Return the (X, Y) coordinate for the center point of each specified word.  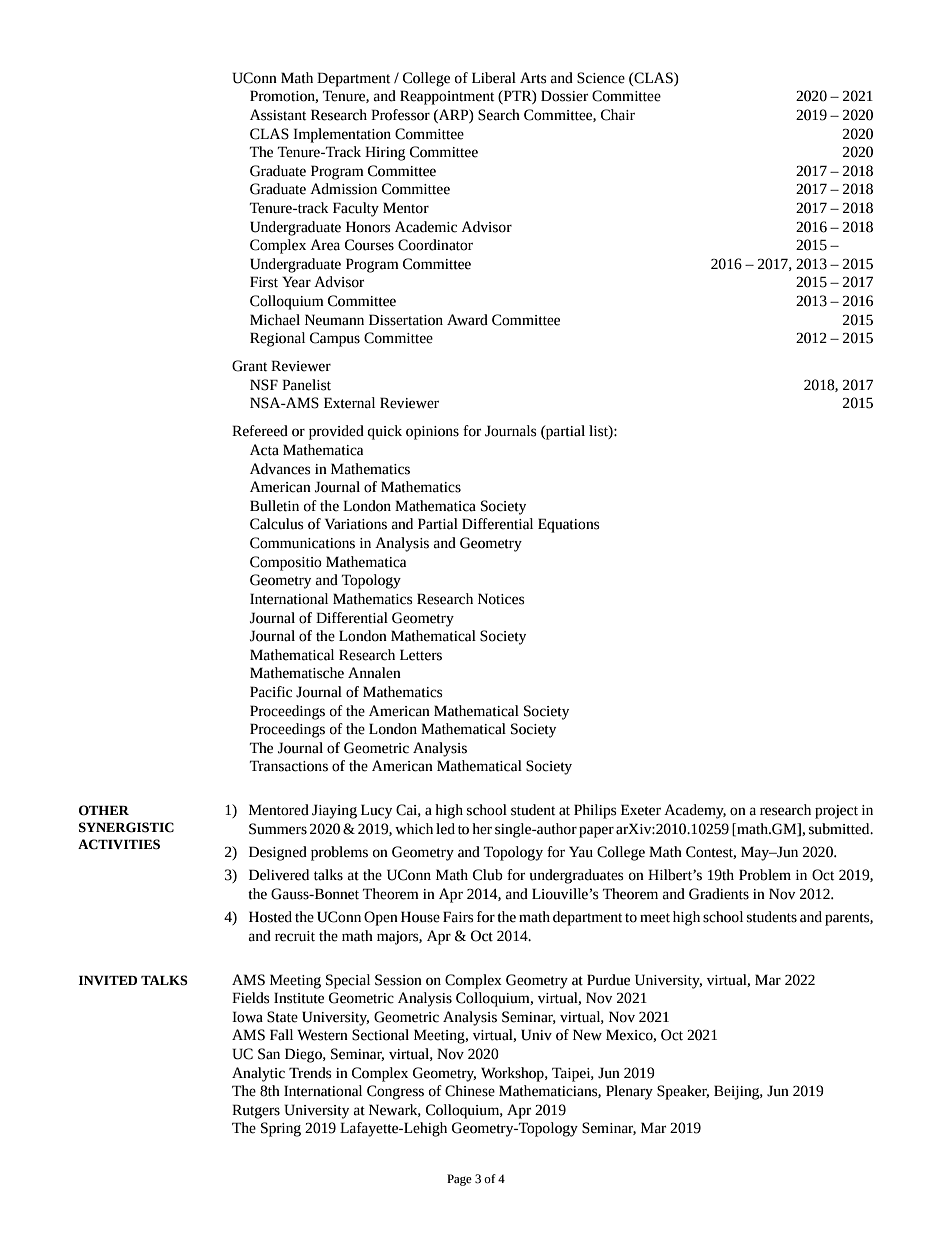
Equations (569, 525)
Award (467, 320)
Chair (618, 115)
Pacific (271, 692)
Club (488, 875)
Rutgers (256, 1111)
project (836, 812)
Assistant (278, 115)
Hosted (270, 917)
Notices (501, 599)
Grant (249, 366)
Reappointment (447, 97)
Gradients (719, 894)
